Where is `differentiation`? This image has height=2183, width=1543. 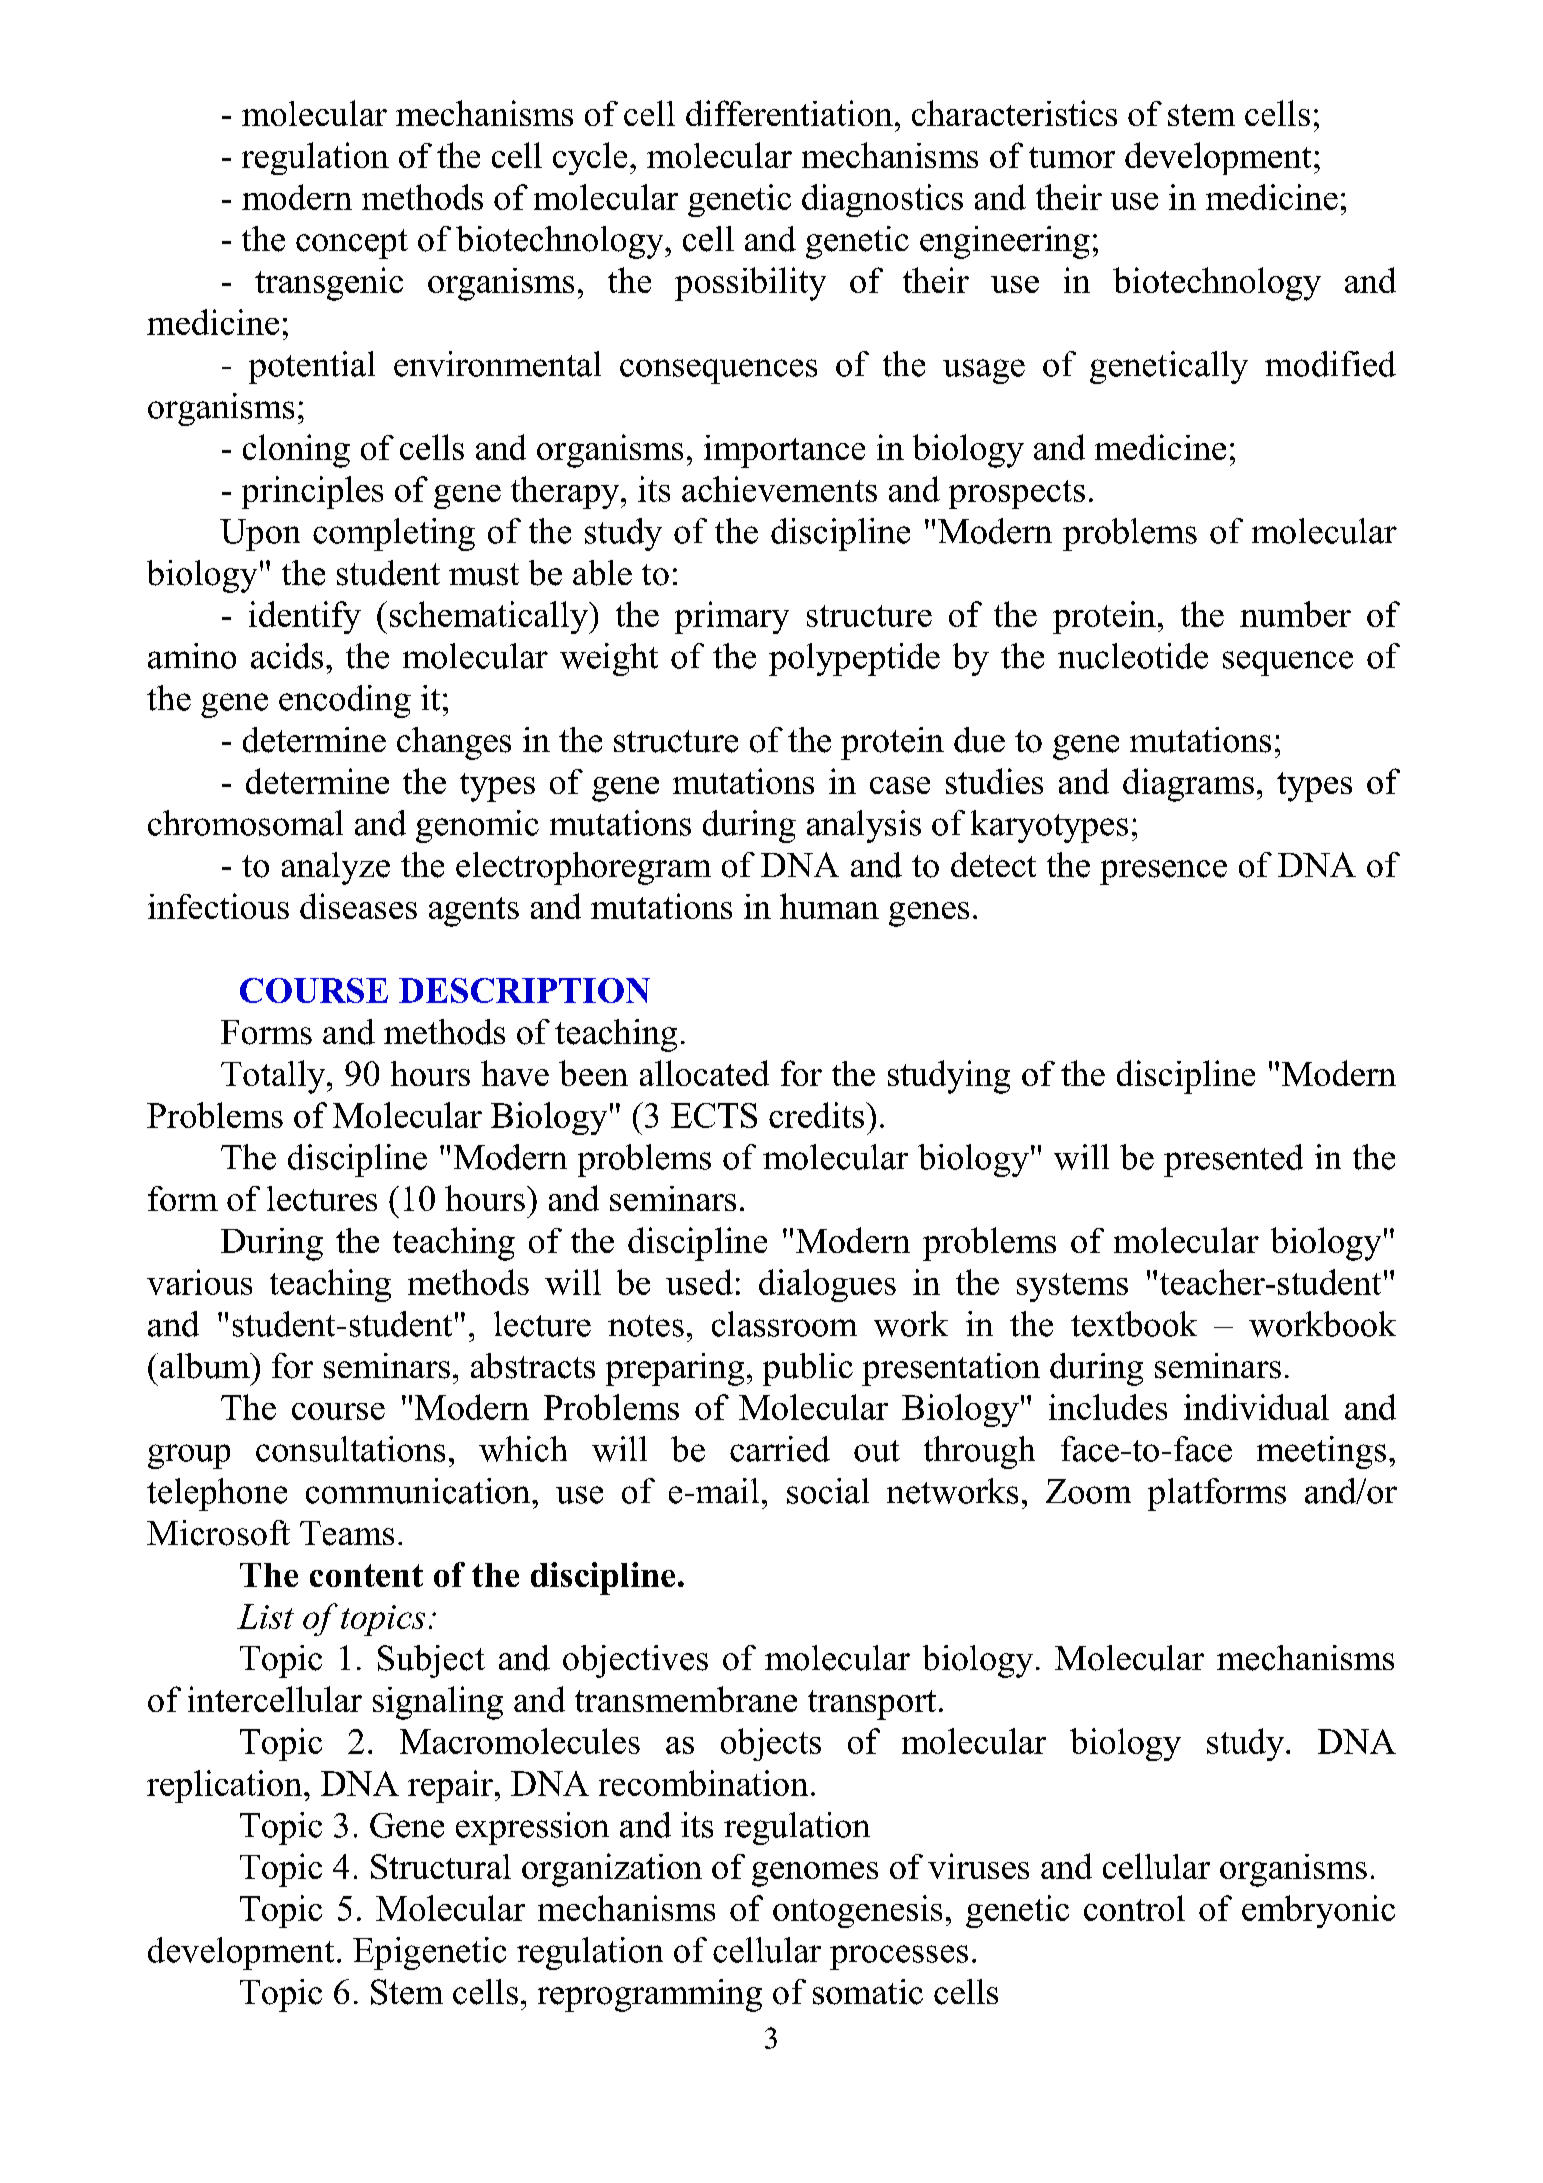
differentiation is located at coordinates (789, 113).
